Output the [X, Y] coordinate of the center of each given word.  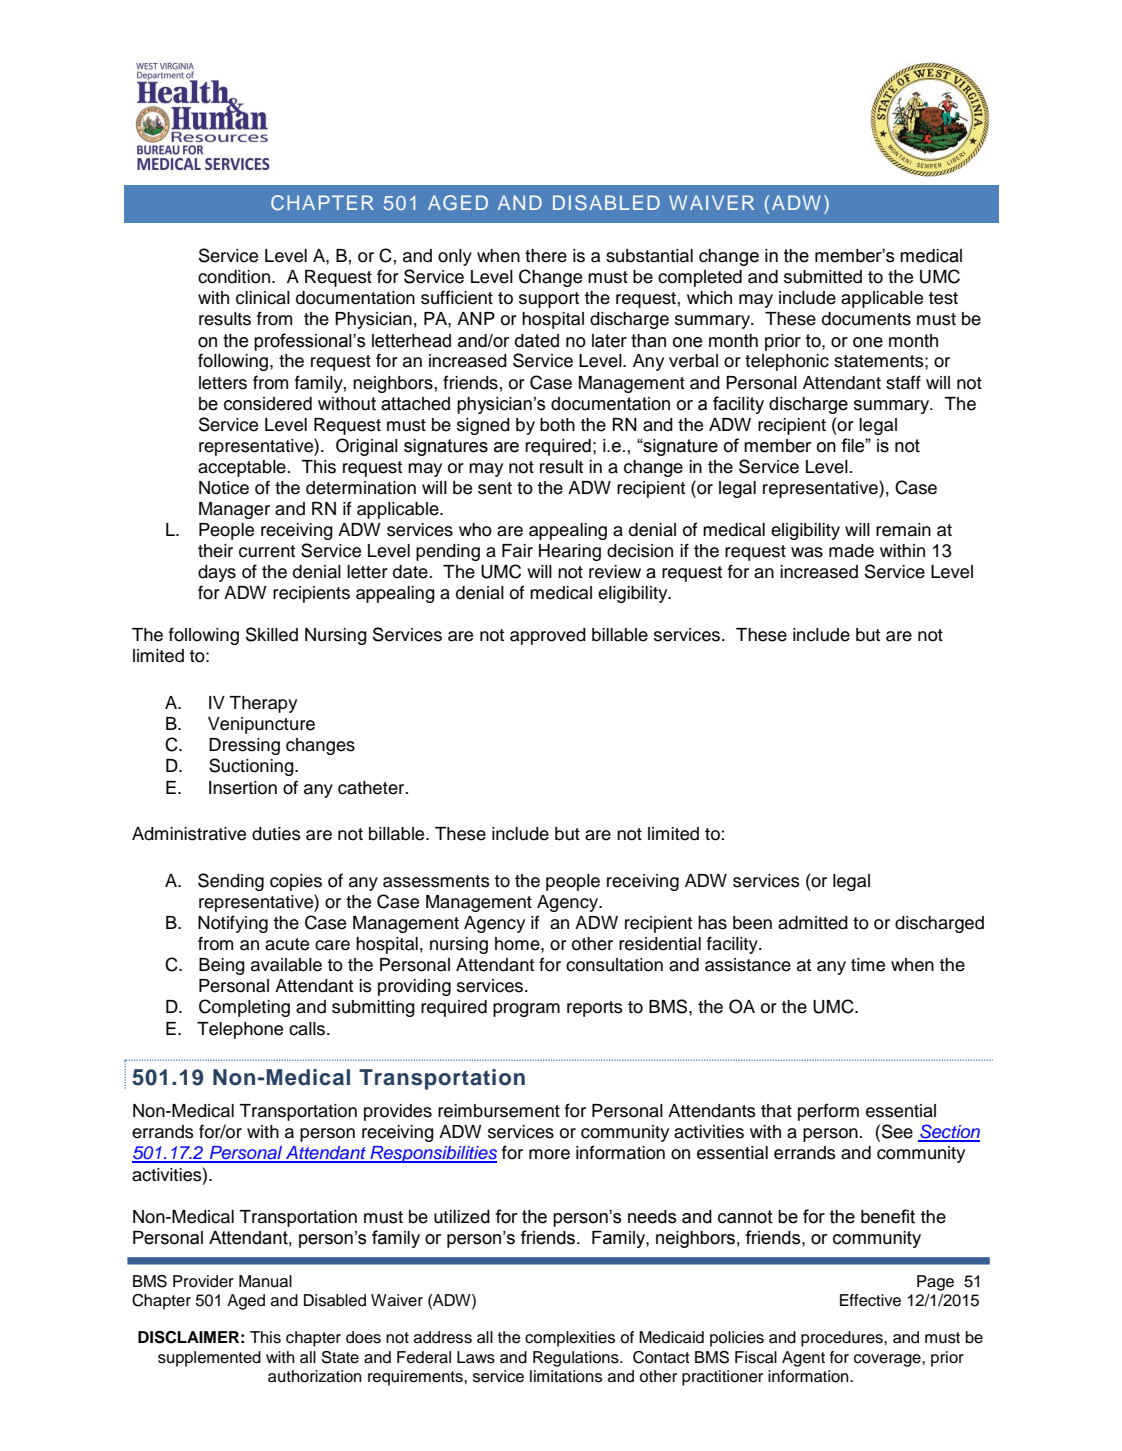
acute [287, 944]
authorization [315, 1376]
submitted [823, 277]
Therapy [263, 704]
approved [548, 636]
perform [828, 1112]
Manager [234, 510]
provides [398, 1112]
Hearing [570, 552]
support [549, 300]
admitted [813, 923]
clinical [263, 298]
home [518, 944]
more [549, 1154]
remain [903, 530]
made [851, 551]
